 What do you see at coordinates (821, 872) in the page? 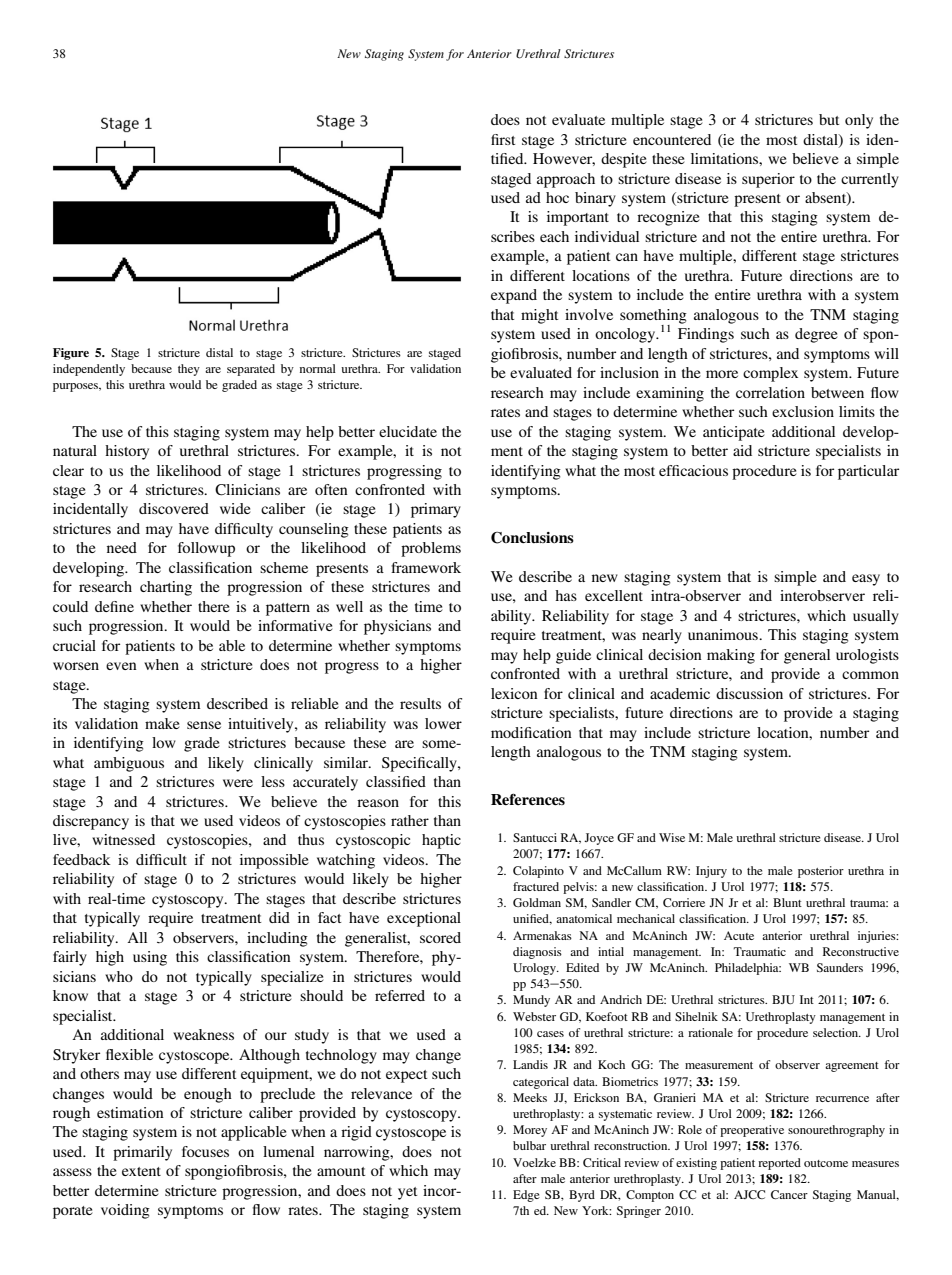
I see `posterior` at bounding box center [821, 872].
